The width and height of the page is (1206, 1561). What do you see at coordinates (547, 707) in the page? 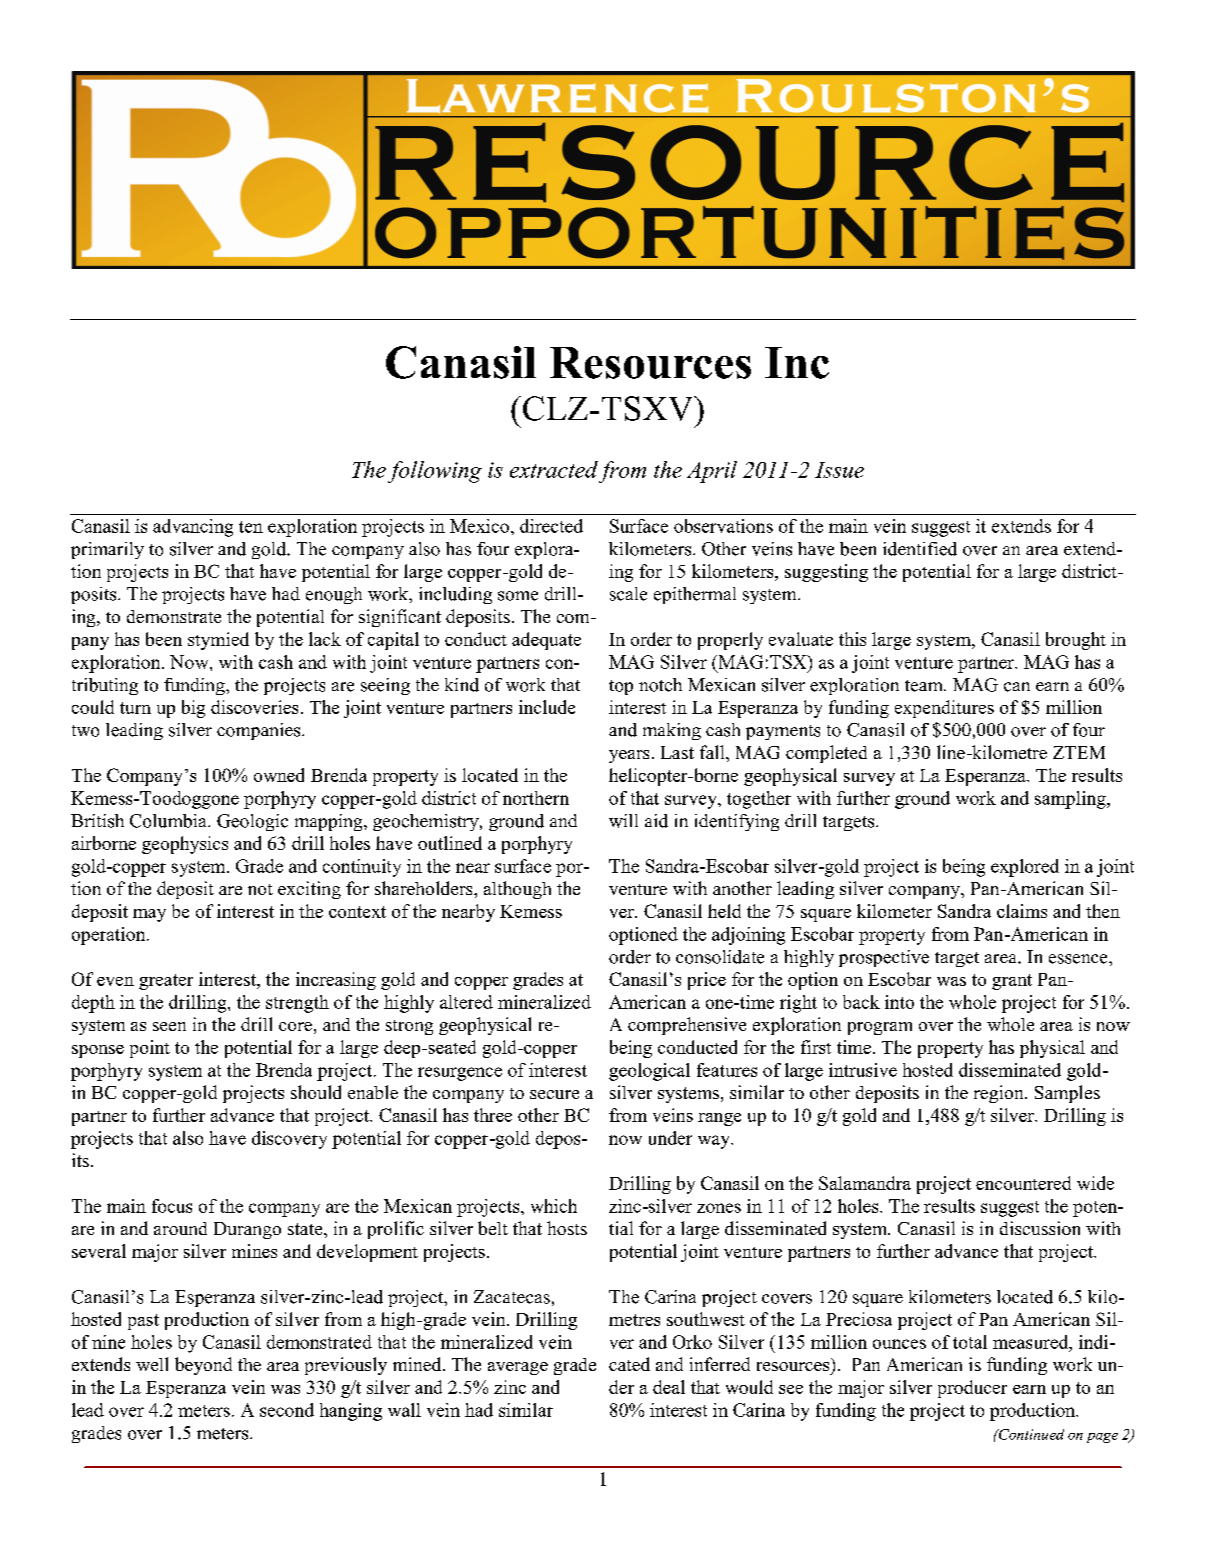
I see `include` at bounding box center [547, 707].
